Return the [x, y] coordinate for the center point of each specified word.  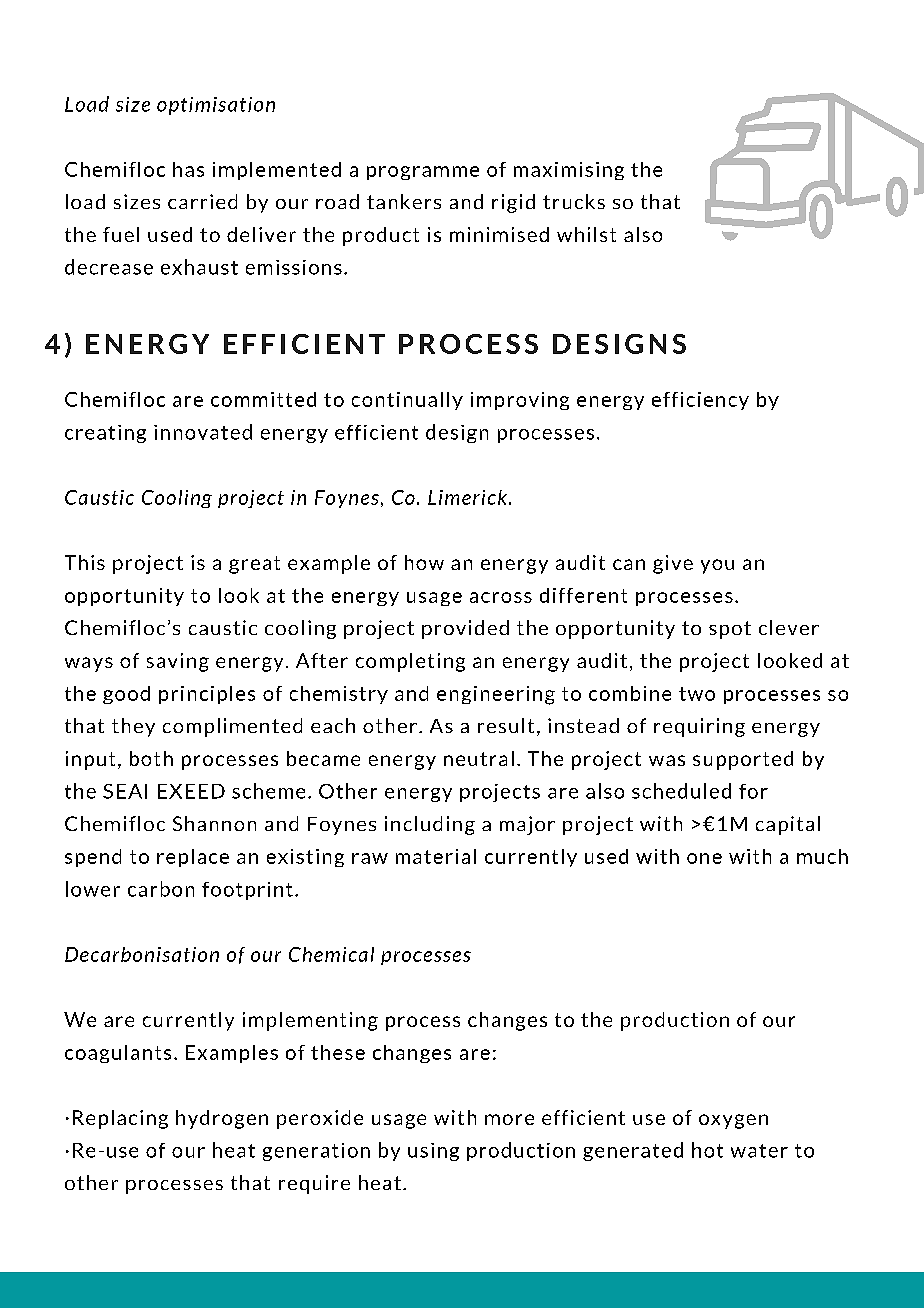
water [759, 1151]
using [433, 1152]
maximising [569, 171]
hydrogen [222, 1119]
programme [423, 173]
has [188, 169]
